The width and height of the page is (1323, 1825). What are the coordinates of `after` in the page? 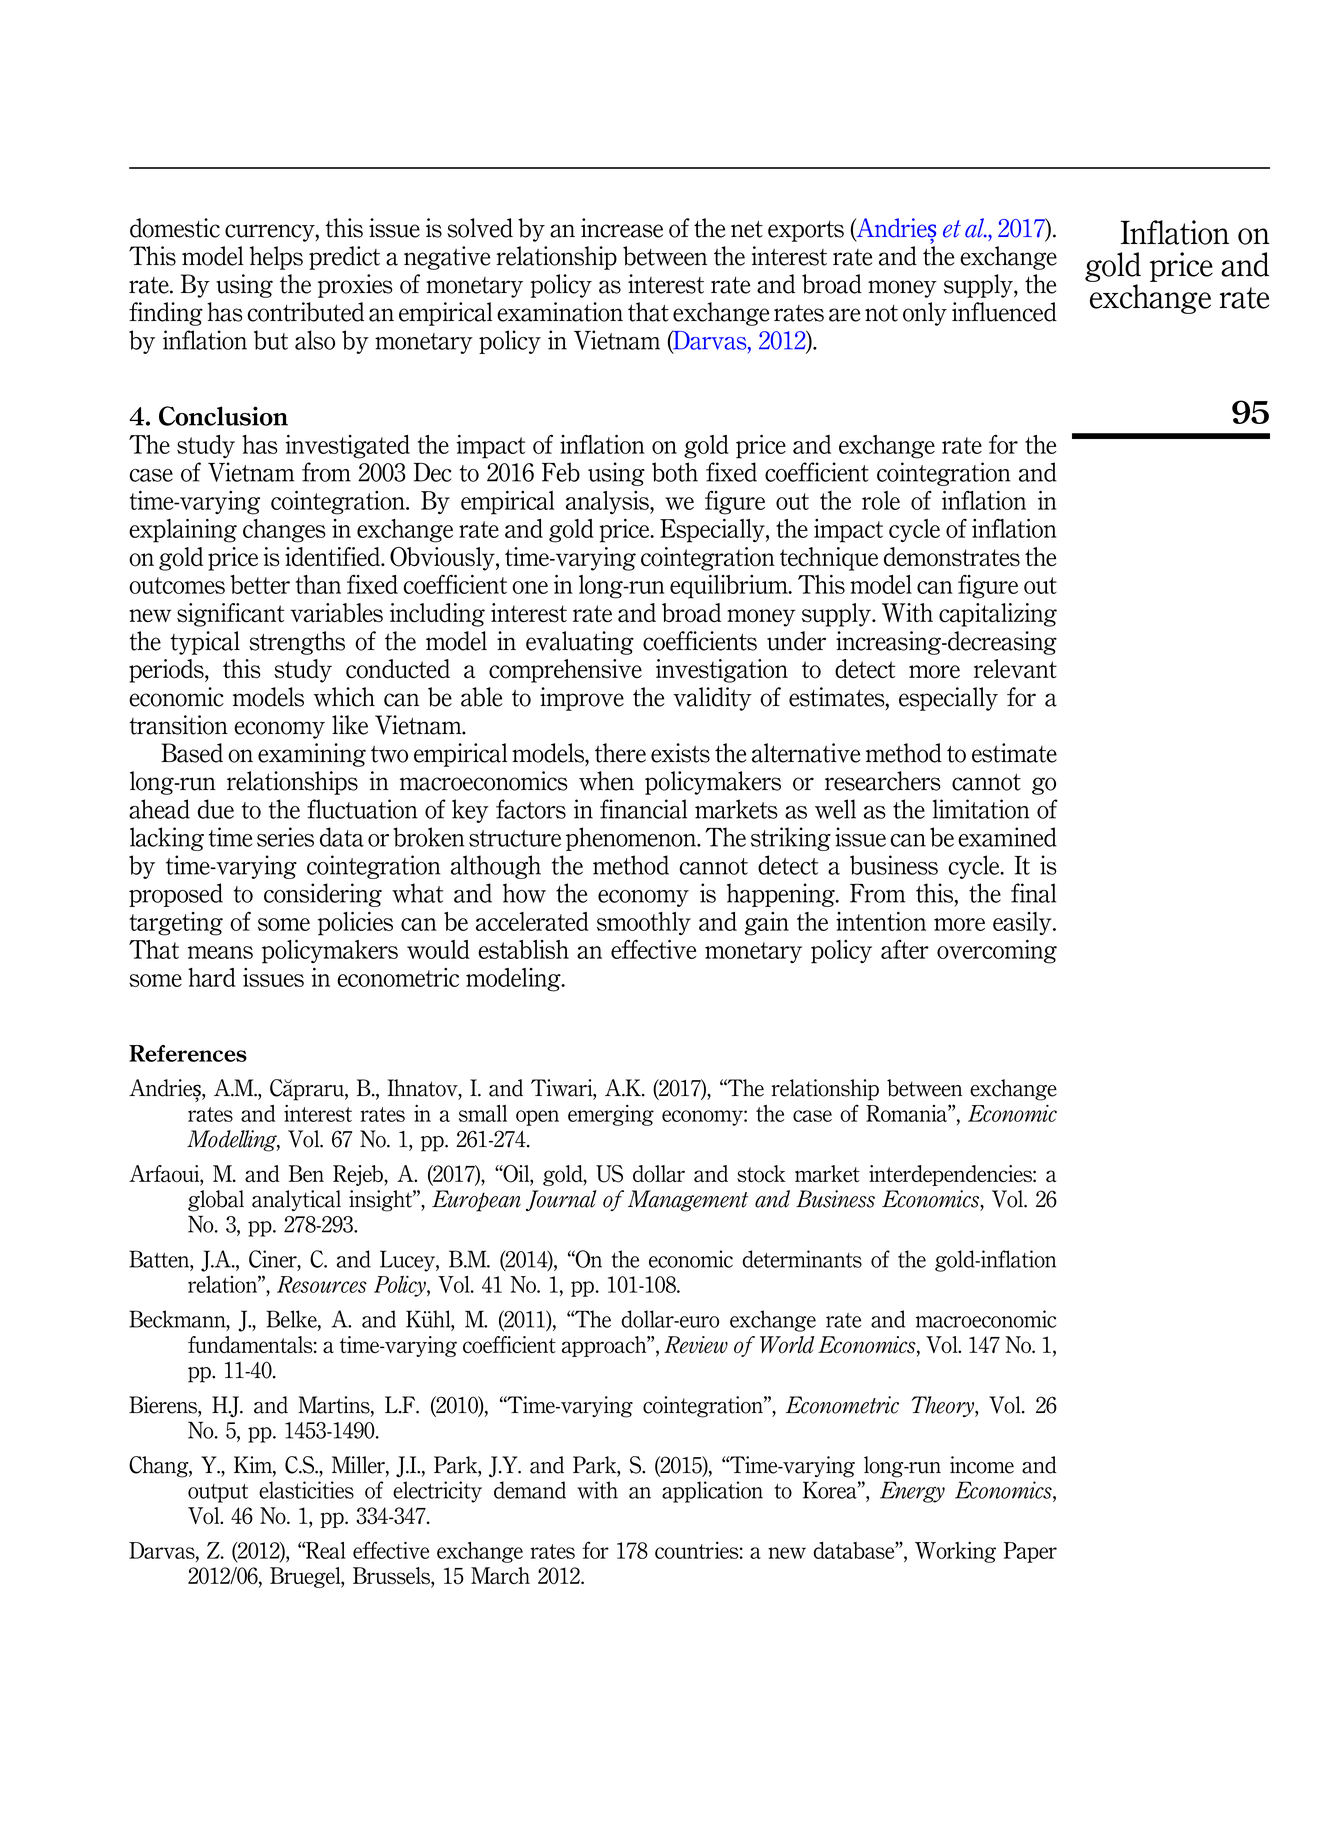 It's located at (905, 949).
